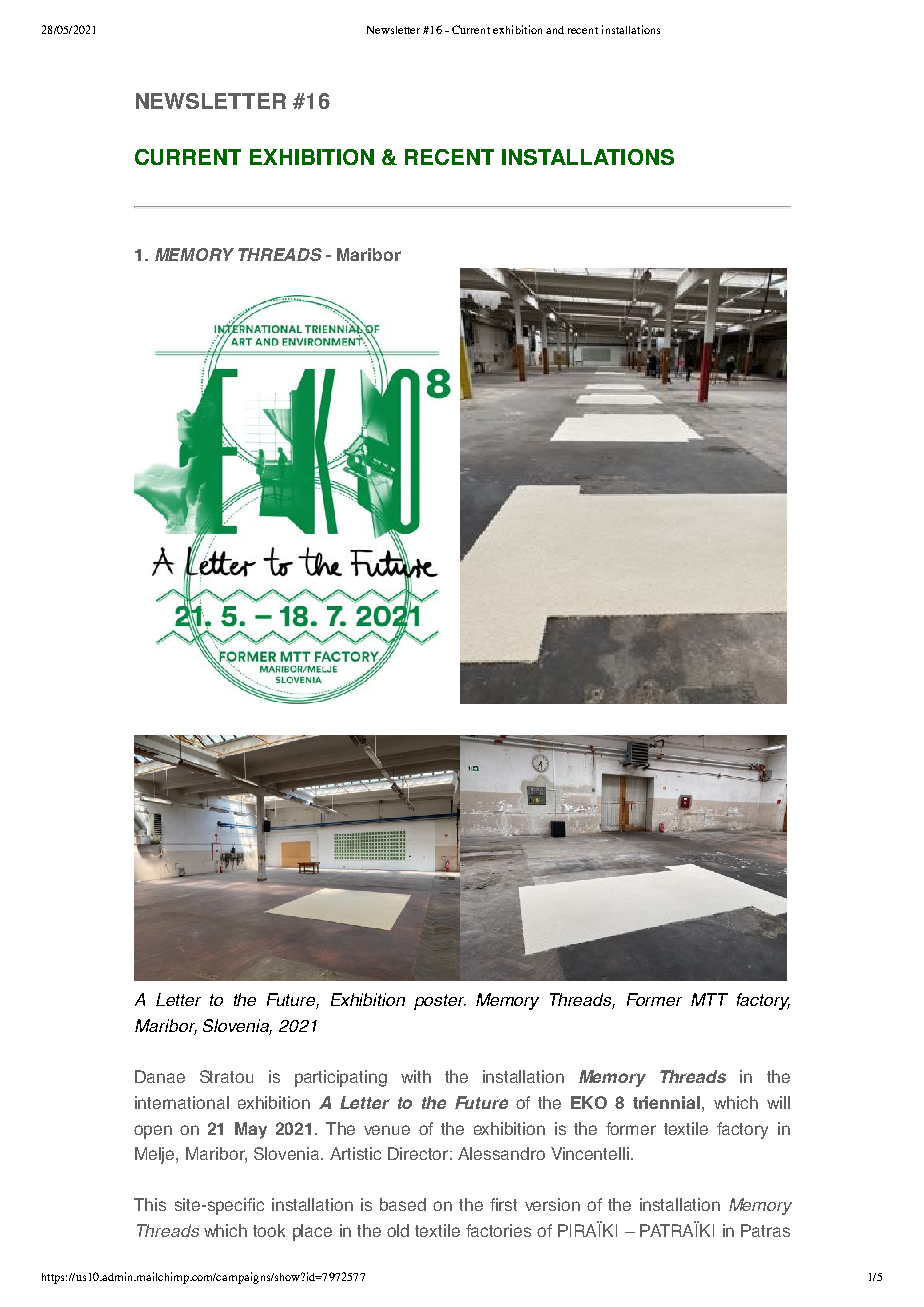 This document has width=924, height=1307. I want to click on based, so click(403, 1204).
